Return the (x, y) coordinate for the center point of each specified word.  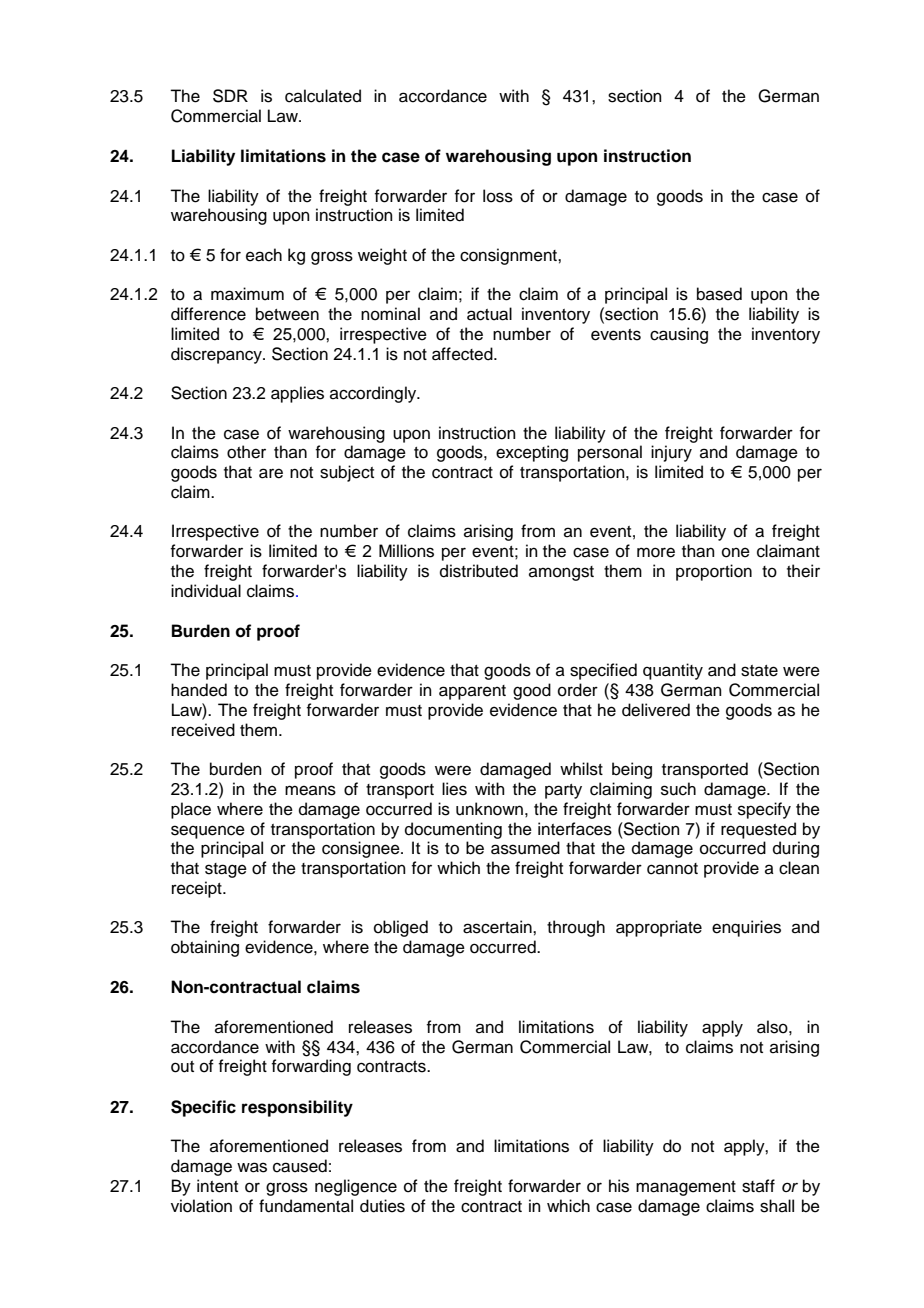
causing (679, 335)
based (719, 294)
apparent (472, 692)
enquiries (746, 928)
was (252, 1167)
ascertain (498, 927)
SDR (230, 96)
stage (226, 870)
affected (463, 354)
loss (498, 196)
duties (382, 1206)
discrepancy (217, 355)
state (759, 671)
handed (199, 690)
